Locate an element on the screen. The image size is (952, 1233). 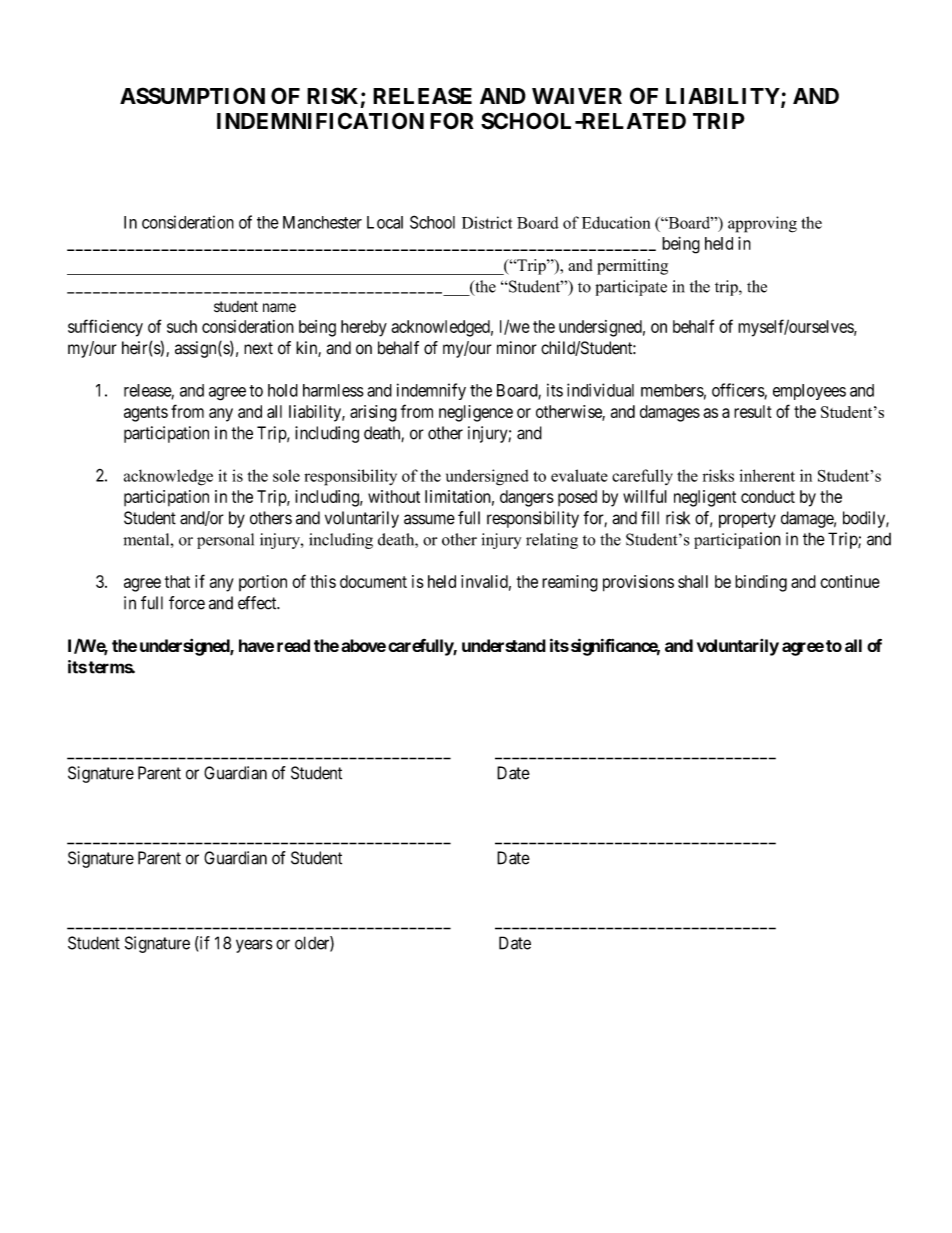
WAIVER is located at coordinates (577, 96).
